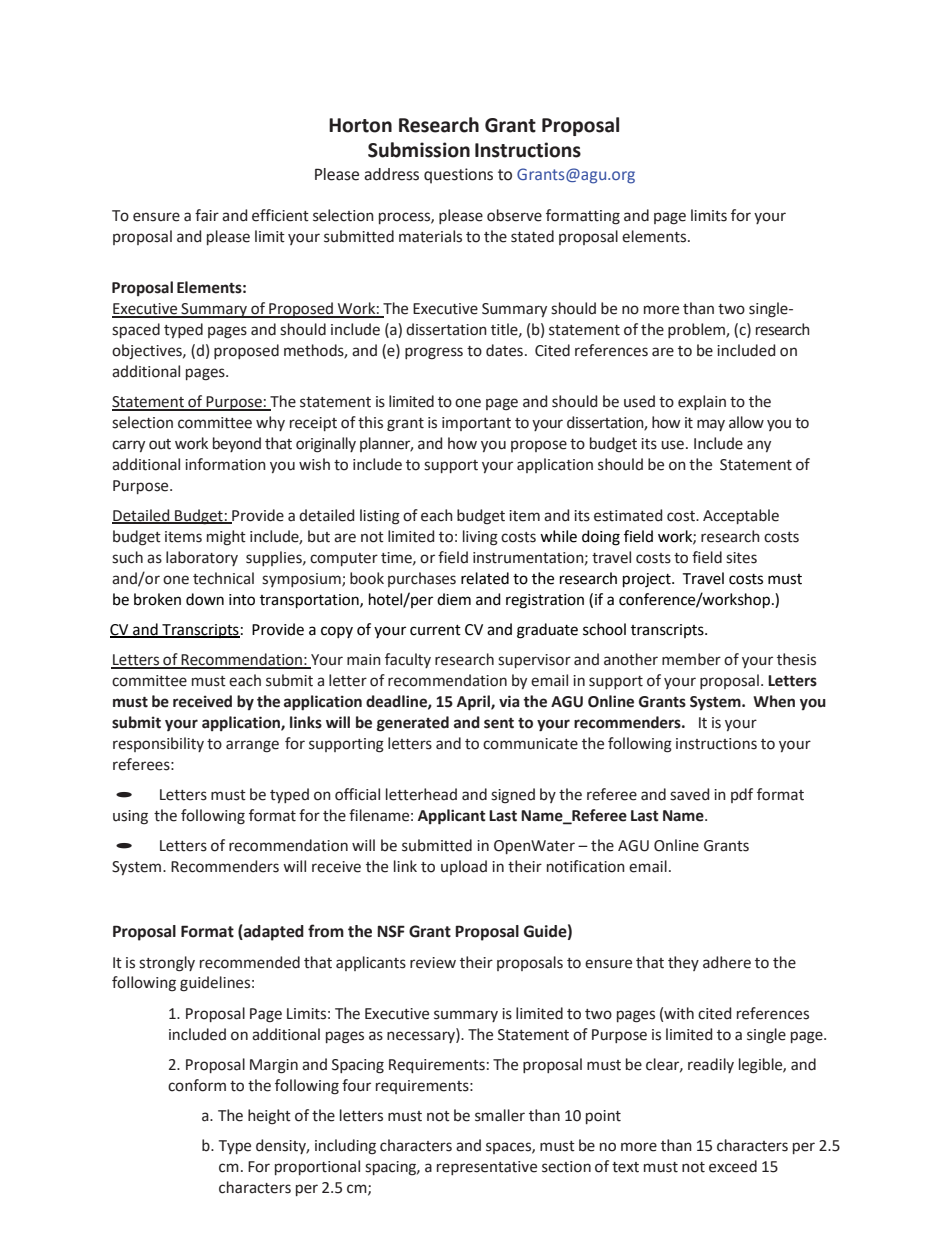  What do you see at coordinates (476, 424) in the screenshot?
I see `important` at bounding box center [476, 424].
